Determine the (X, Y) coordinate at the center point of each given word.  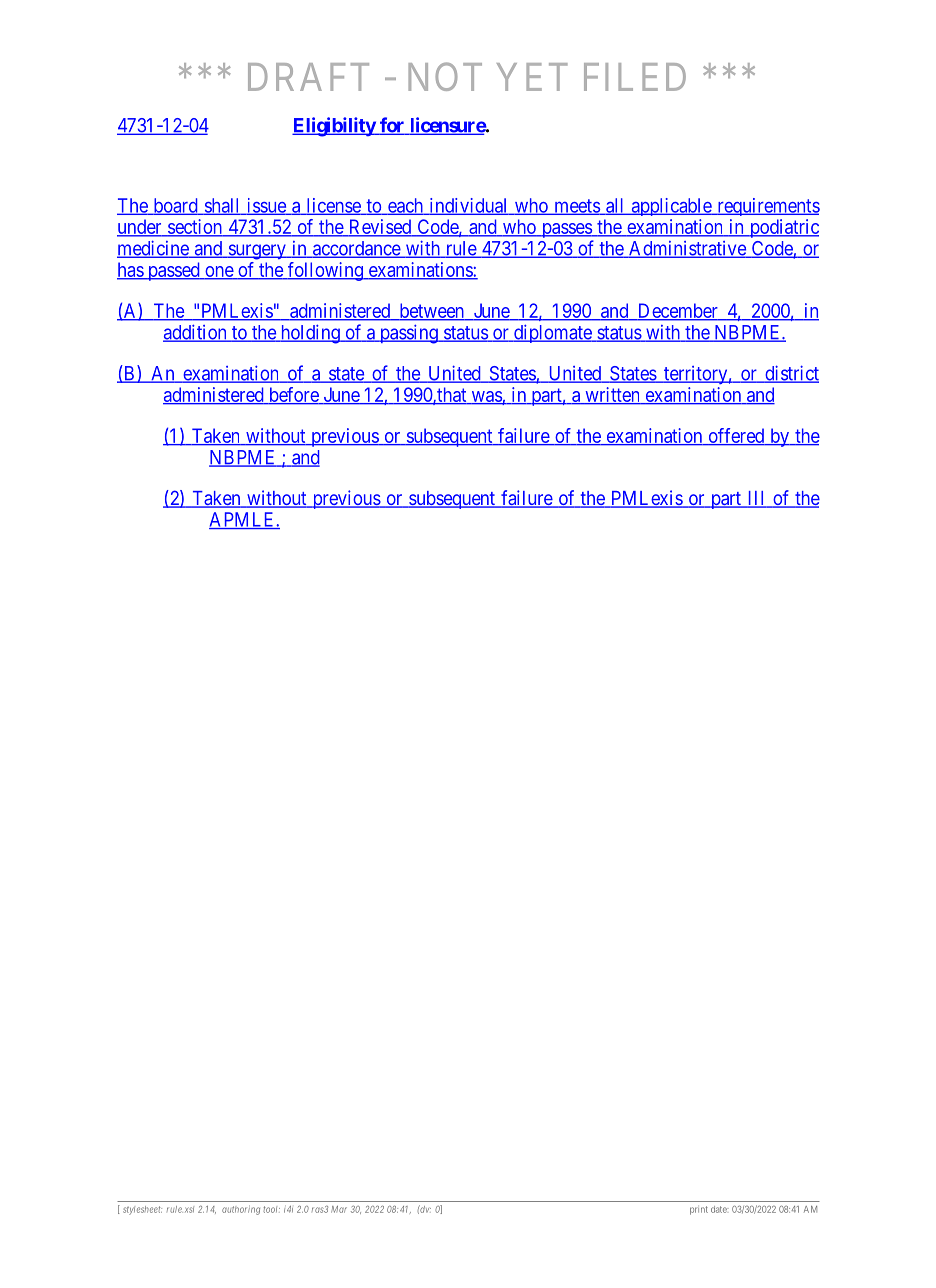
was (486, 397)
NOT (445, 76)
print (699, 1210)
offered (736, 436)
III (757, 499)
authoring (241, 1210)
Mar (339, 1209)
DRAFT (308, 77)
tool (271, 1209)
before (293, 395)
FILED (635, 77)
